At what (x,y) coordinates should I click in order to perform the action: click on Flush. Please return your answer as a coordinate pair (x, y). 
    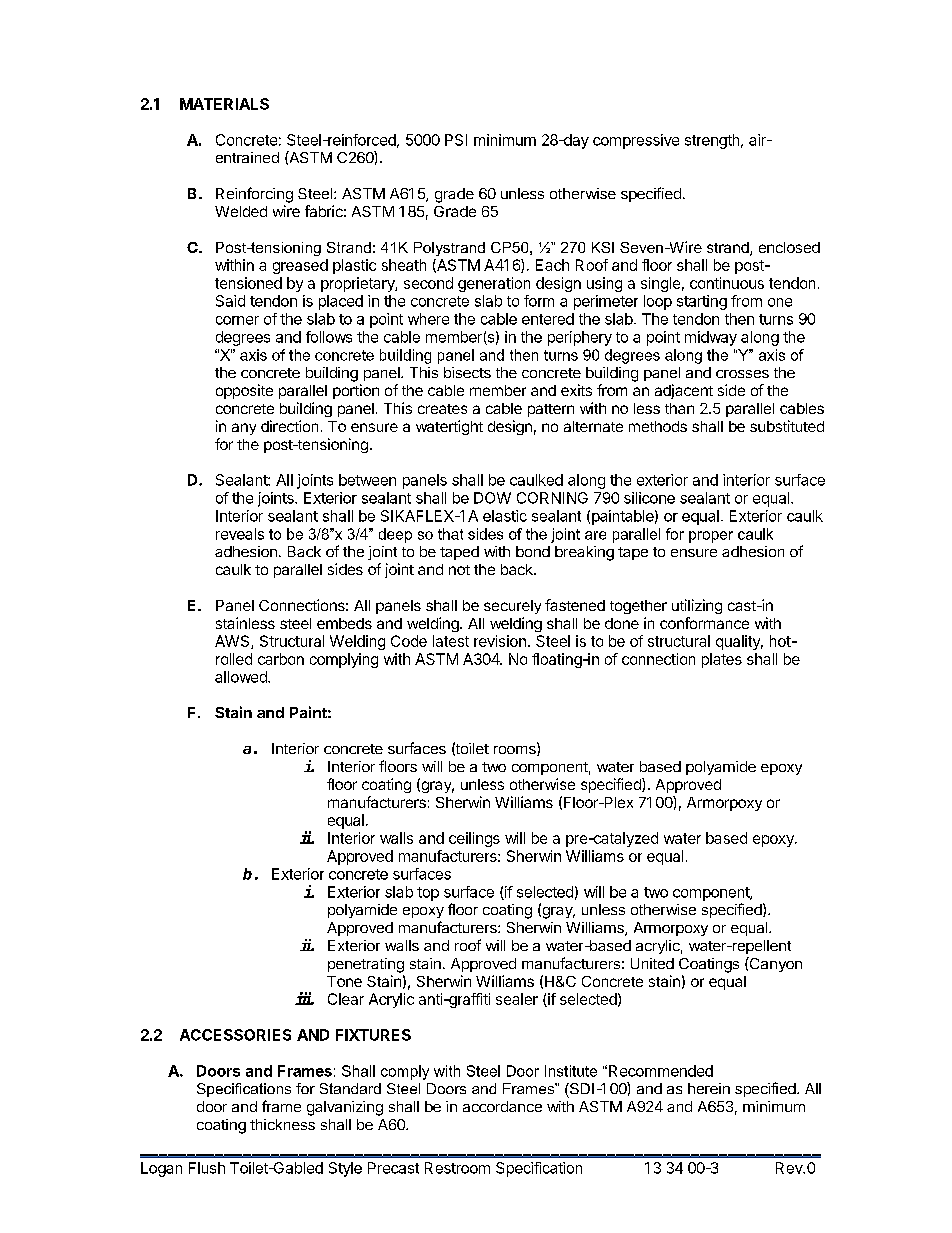
    Looking at the image, I should click on (207, 1168).
